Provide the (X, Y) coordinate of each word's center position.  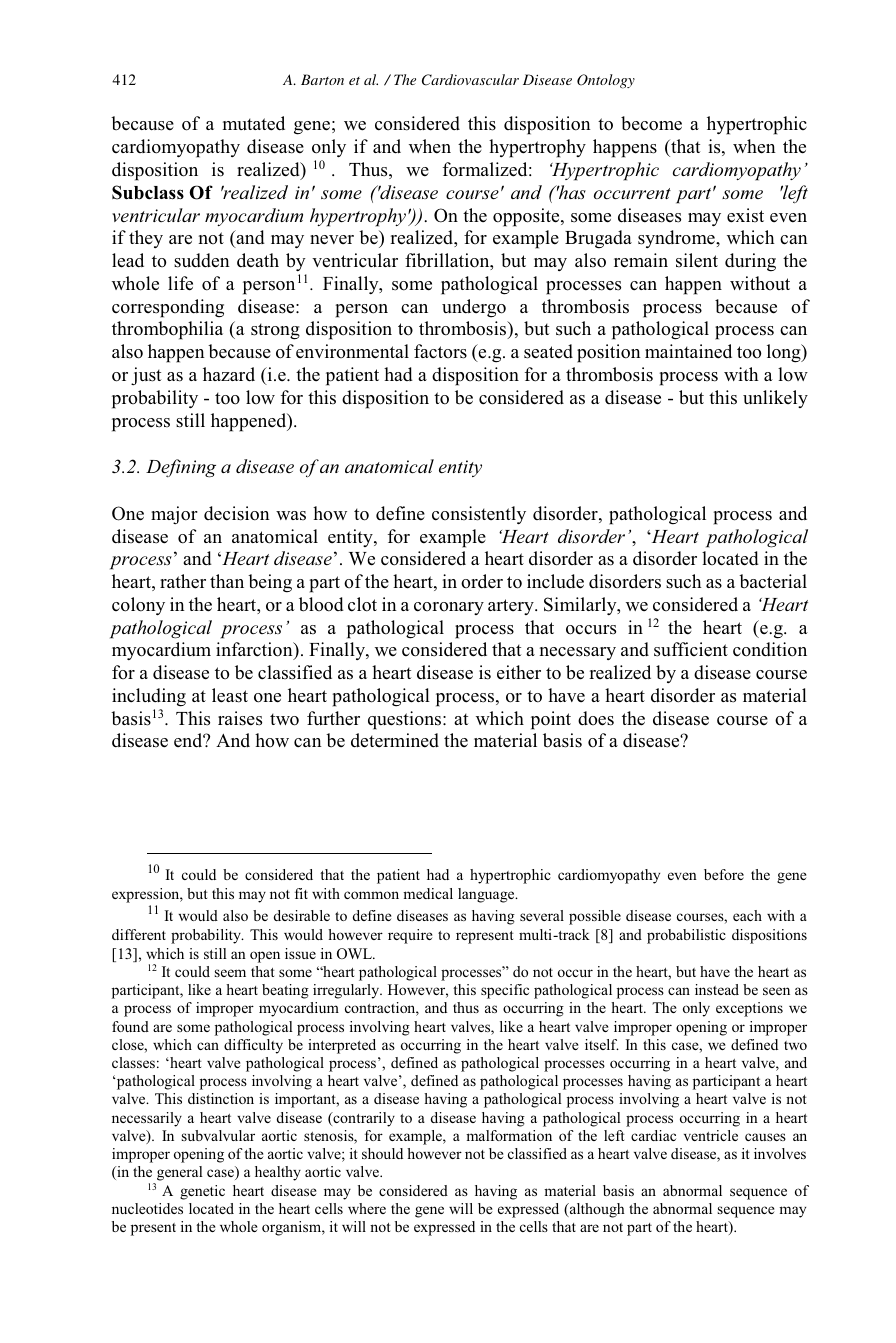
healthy (278, 1173)
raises (240, 718)
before (724, 874)
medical (428, 893)
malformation (509, 1135)
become (651, 123)
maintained (688, 351)
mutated (254, 123)
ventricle (711, 1135)
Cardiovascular (470, 80)
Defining (181, 468)
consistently (479, 515)
